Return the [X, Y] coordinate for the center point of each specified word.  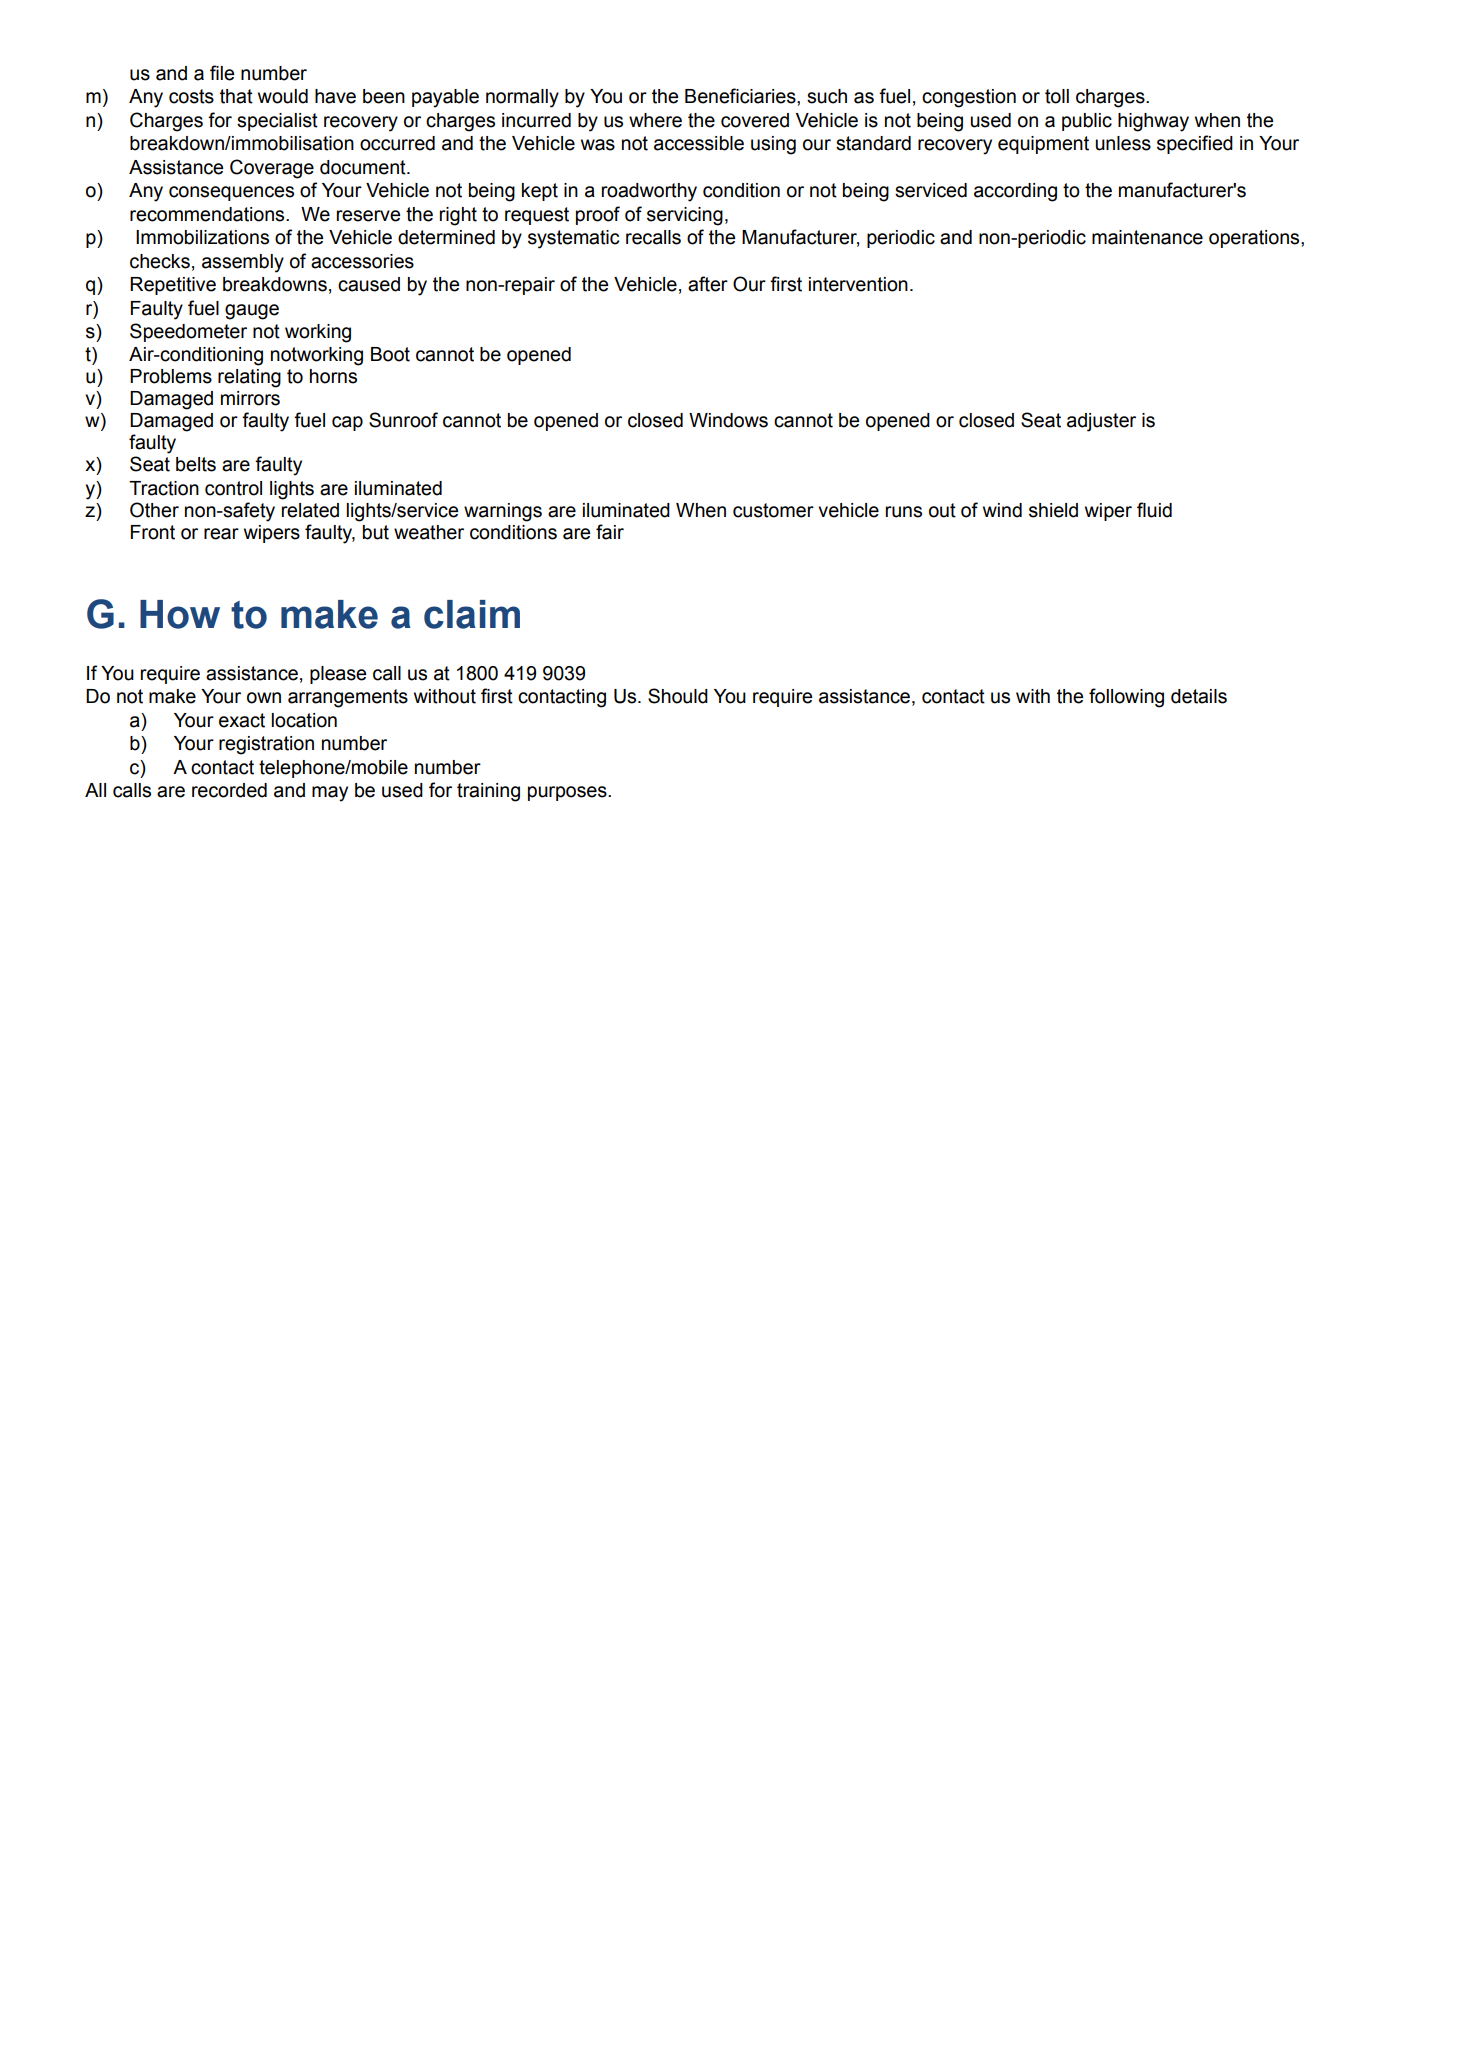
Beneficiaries [741, 96]
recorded [229, 790]
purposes [568, 793]
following [1126, 698]
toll [1057, 96]
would [283, 96]
